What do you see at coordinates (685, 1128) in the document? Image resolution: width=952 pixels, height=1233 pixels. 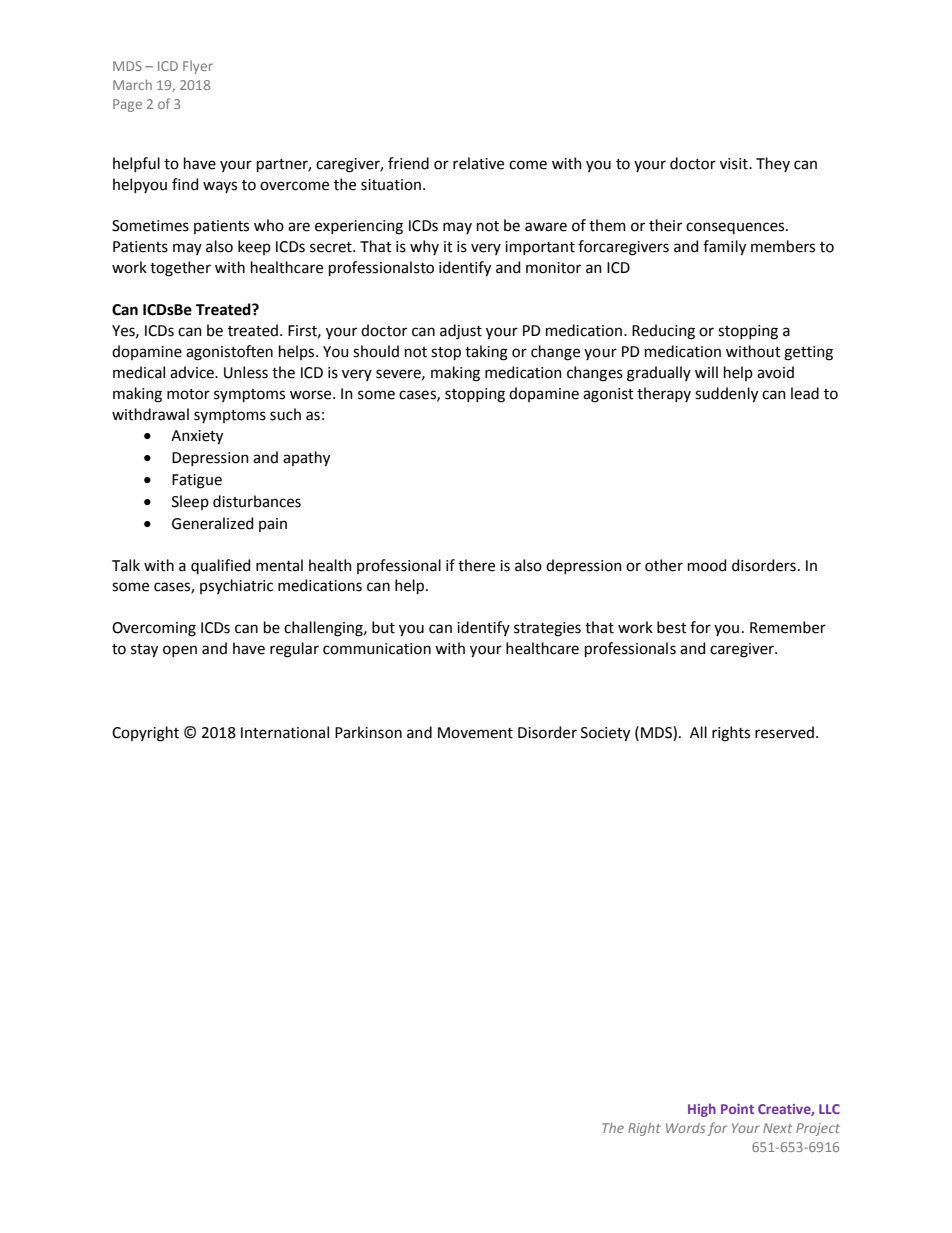 I see `Words` at bounding box center [685, 1128].
